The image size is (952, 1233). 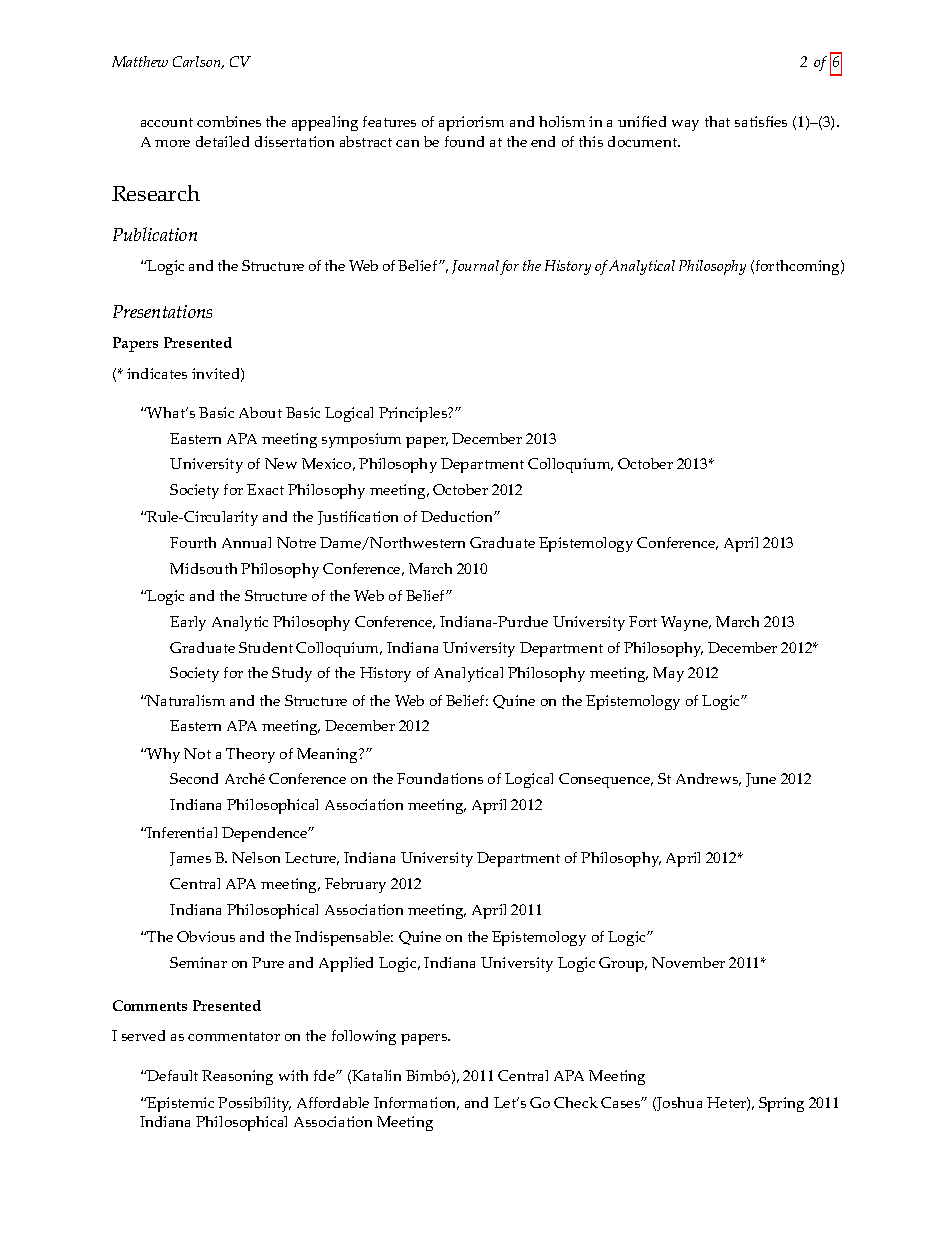 I want to click on features, so click(x=389, y=121).
